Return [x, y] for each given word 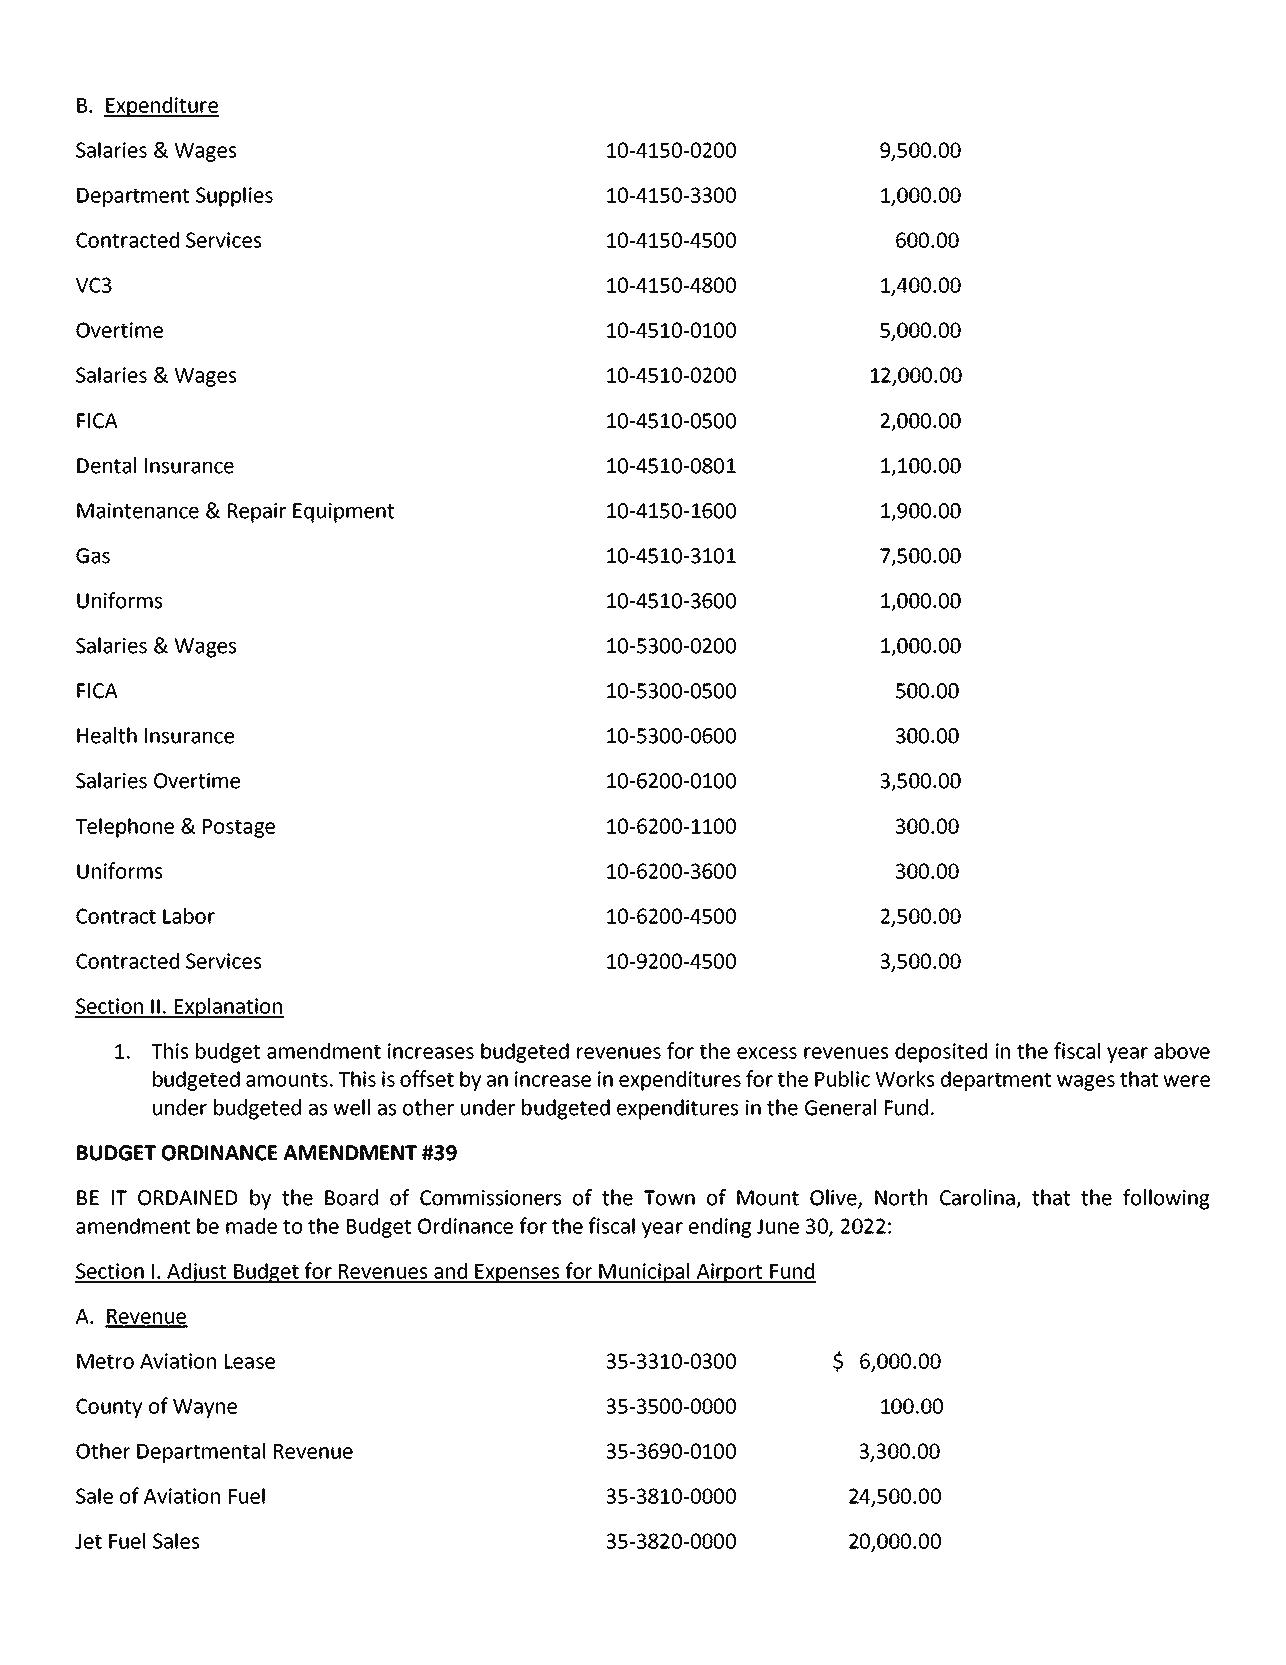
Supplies [234, 197]
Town [669, 1198]
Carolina [978, 1198]
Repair [257, 513]
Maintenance [138, 511]
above [1182, 1051]
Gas [93, 556]
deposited [941, 1053]
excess [767, 1053]
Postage [239, 828]
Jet [88, 1541]
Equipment [343, 513]
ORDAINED [187, 1198]
